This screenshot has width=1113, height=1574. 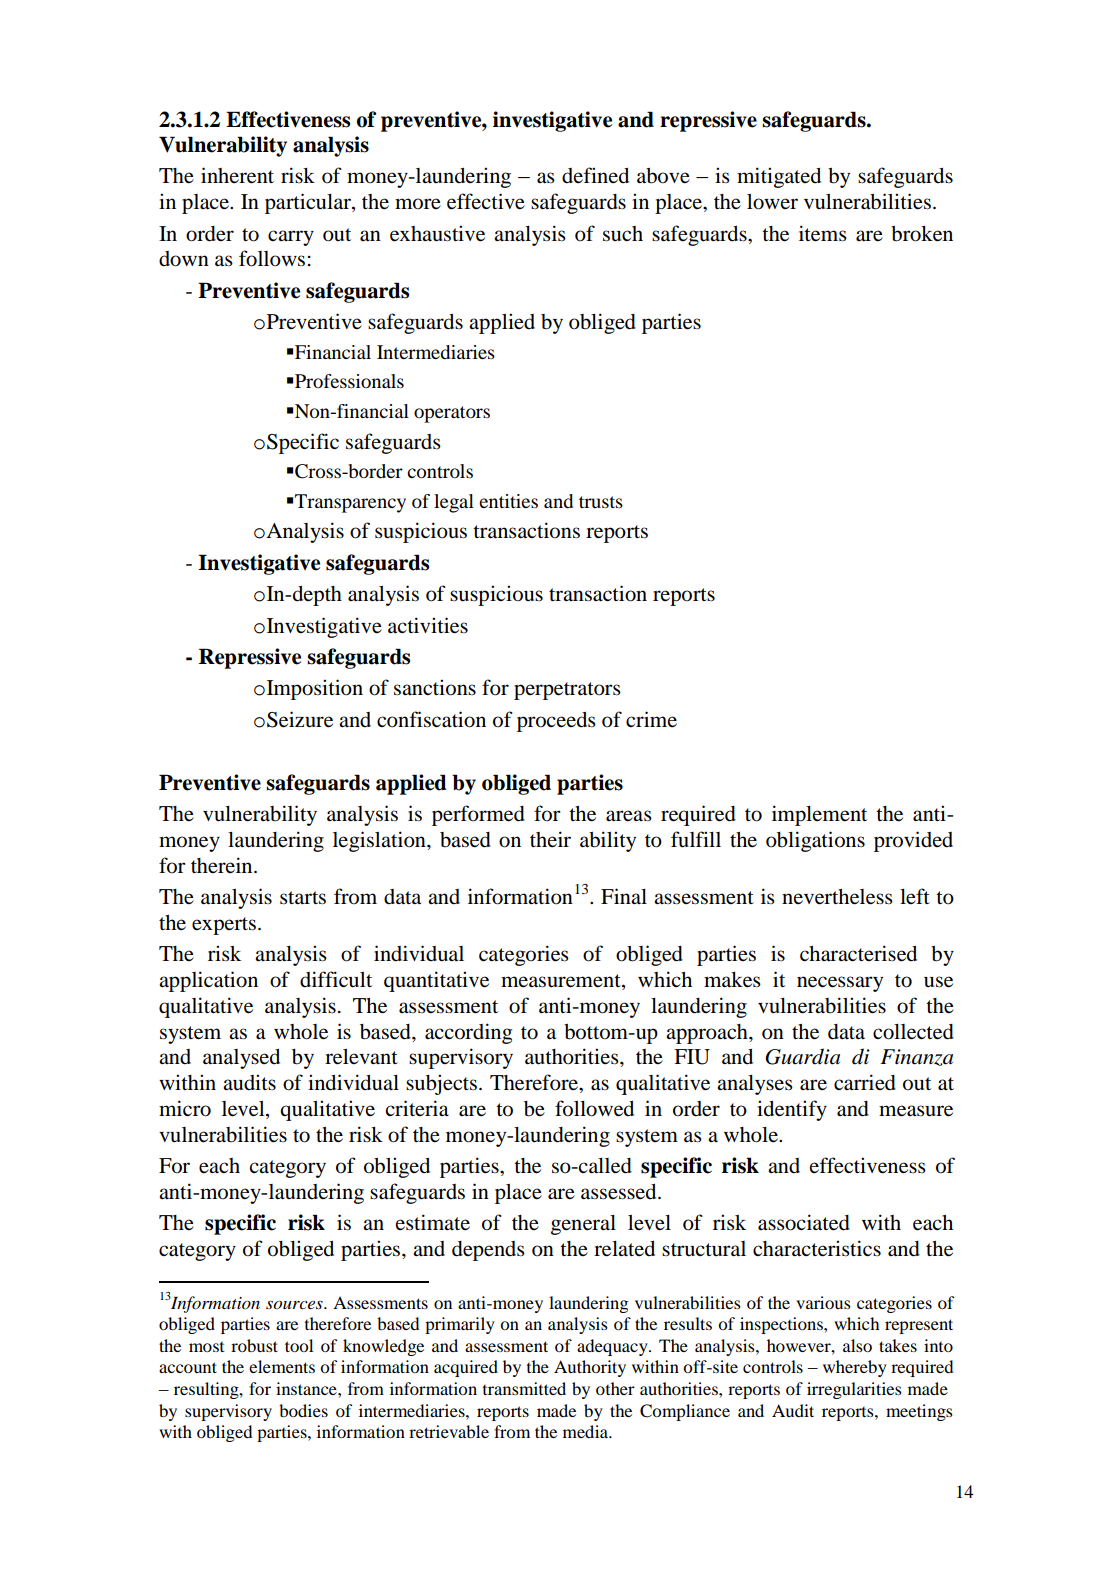 I want to click on trusts, so click(x=601, y=502).
